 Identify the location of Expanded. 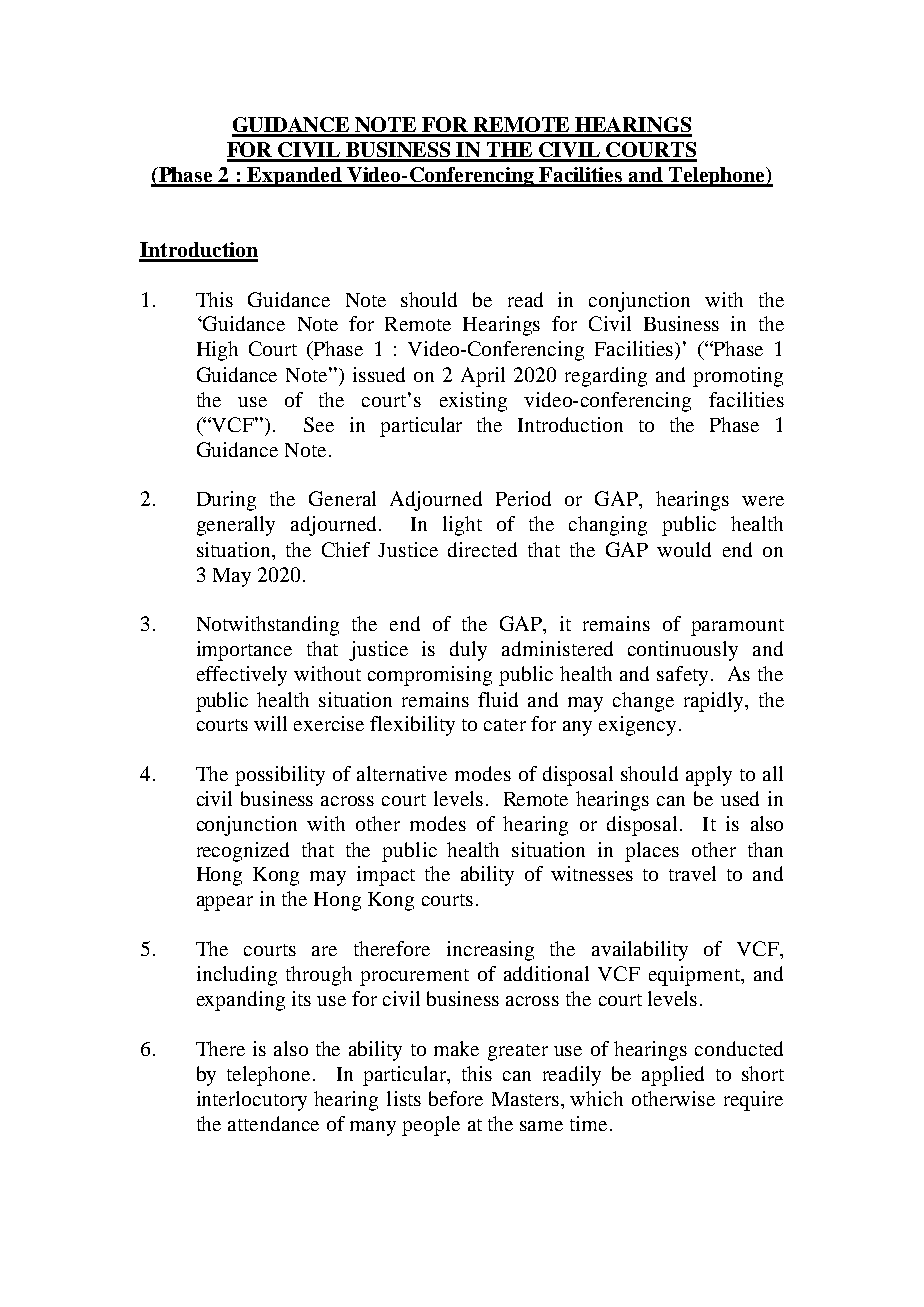
(294, 177).
